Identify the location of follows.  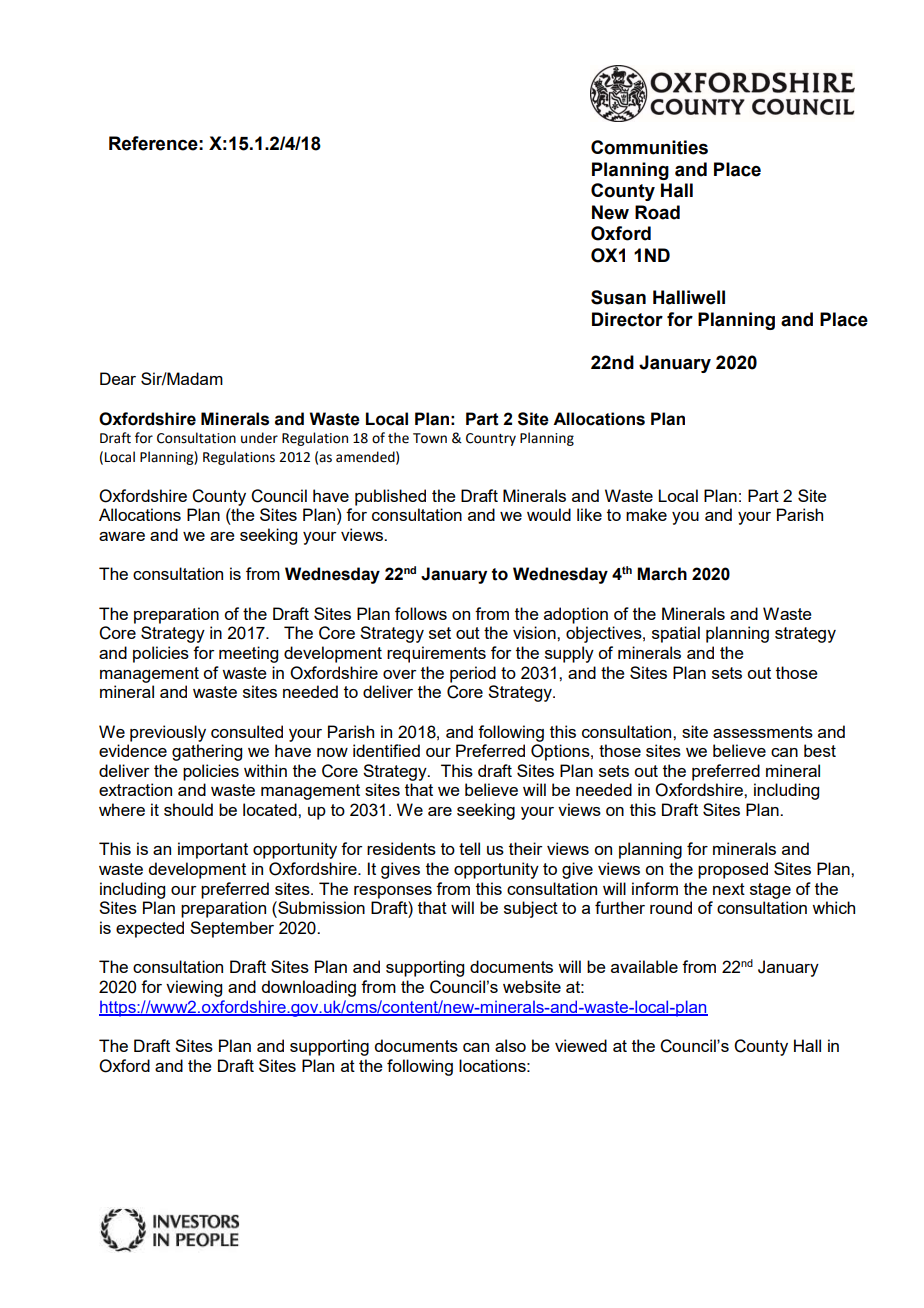
(421, 613).
